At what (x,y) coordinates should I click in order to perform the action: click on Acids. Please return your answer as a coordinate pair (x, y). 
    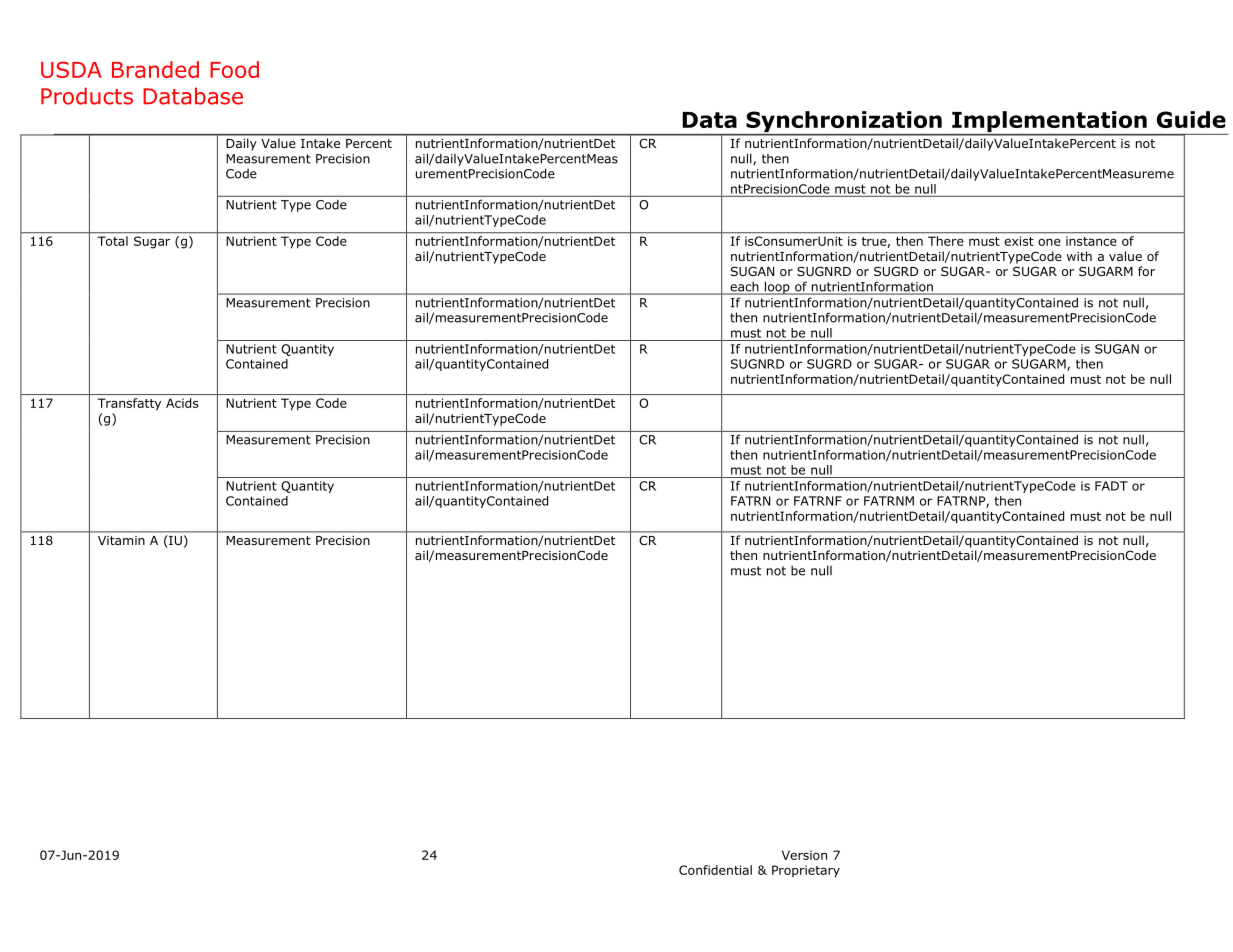
    Looking at the image, I should click on (182, 403).
